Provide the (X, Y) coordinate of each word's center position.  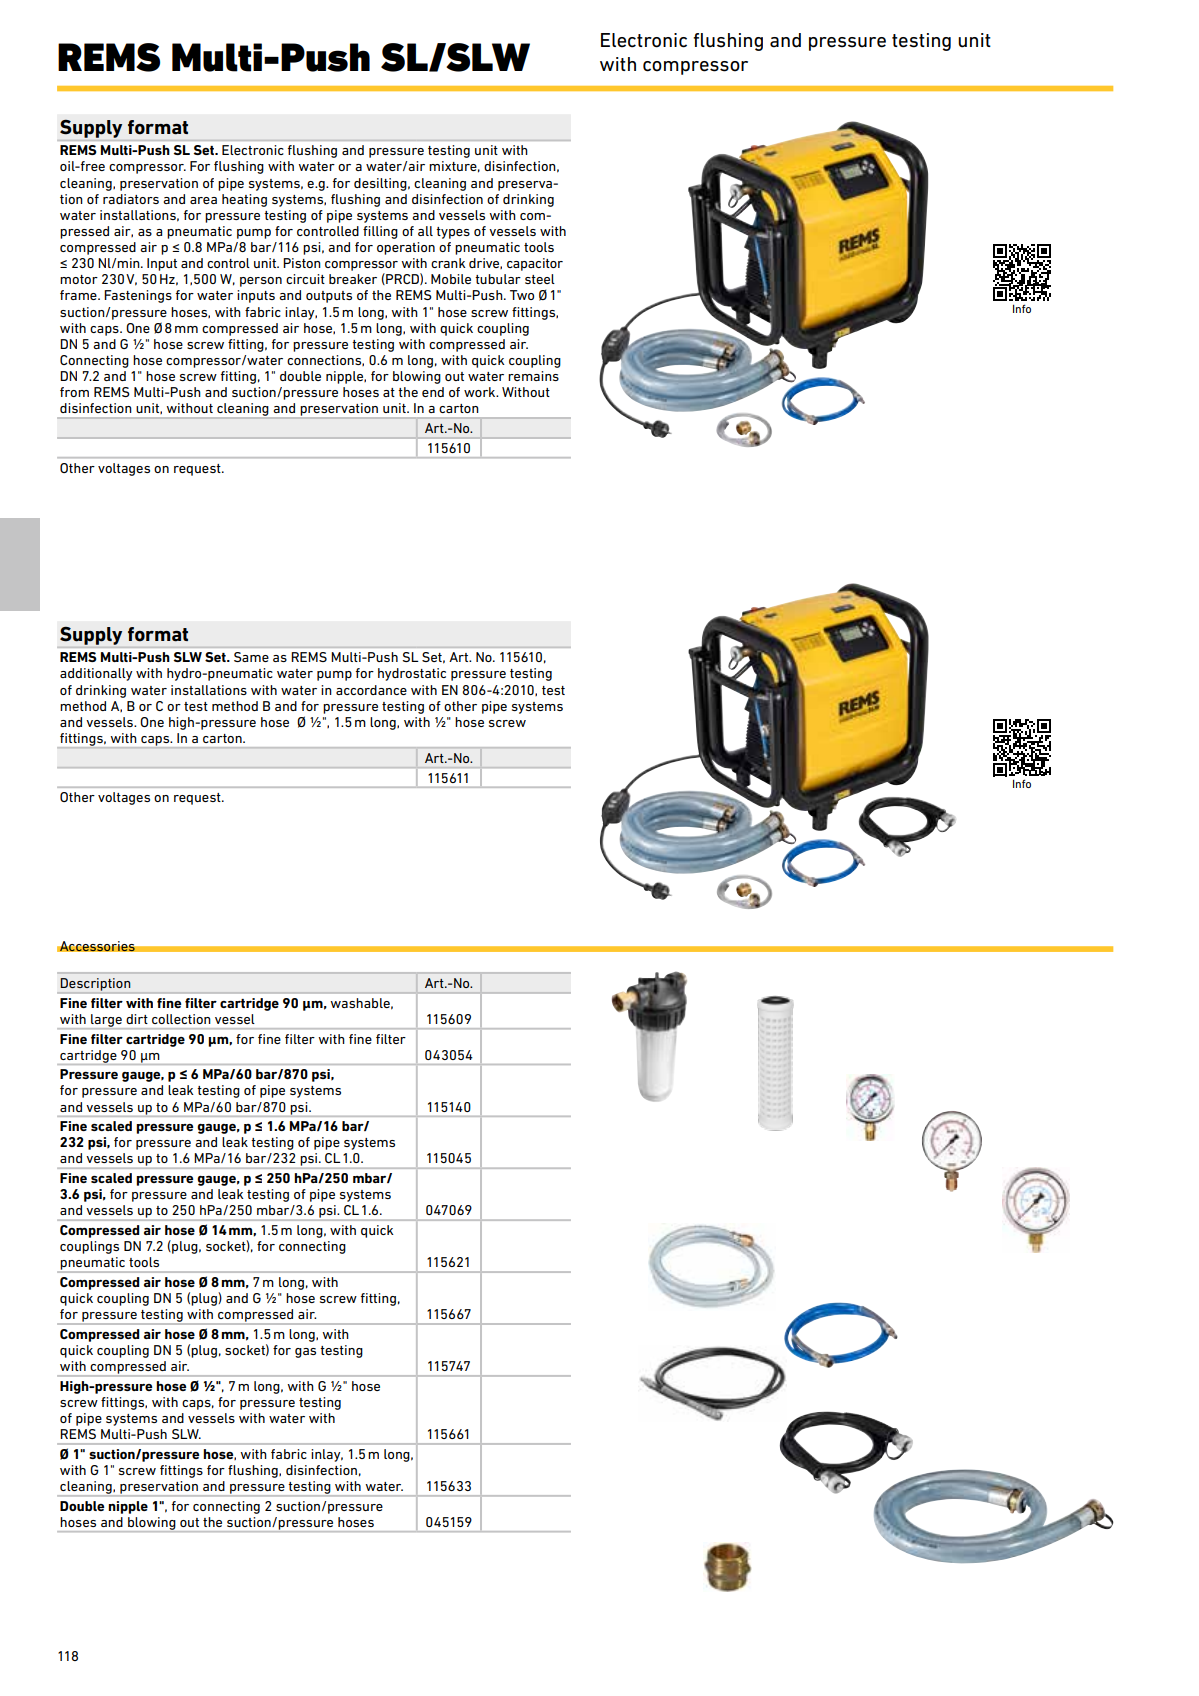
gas (305, 1353)
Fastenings (138, 296)
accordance (371, 690)
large (106, 1021)
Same (251, 657)
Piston (302, 263)
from (74, 392)
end (433, 392)
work (481, 392)
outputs (329, 297)
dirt (137, 1019)
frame (79, 295)
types (453, 233)
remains (533, 376)
